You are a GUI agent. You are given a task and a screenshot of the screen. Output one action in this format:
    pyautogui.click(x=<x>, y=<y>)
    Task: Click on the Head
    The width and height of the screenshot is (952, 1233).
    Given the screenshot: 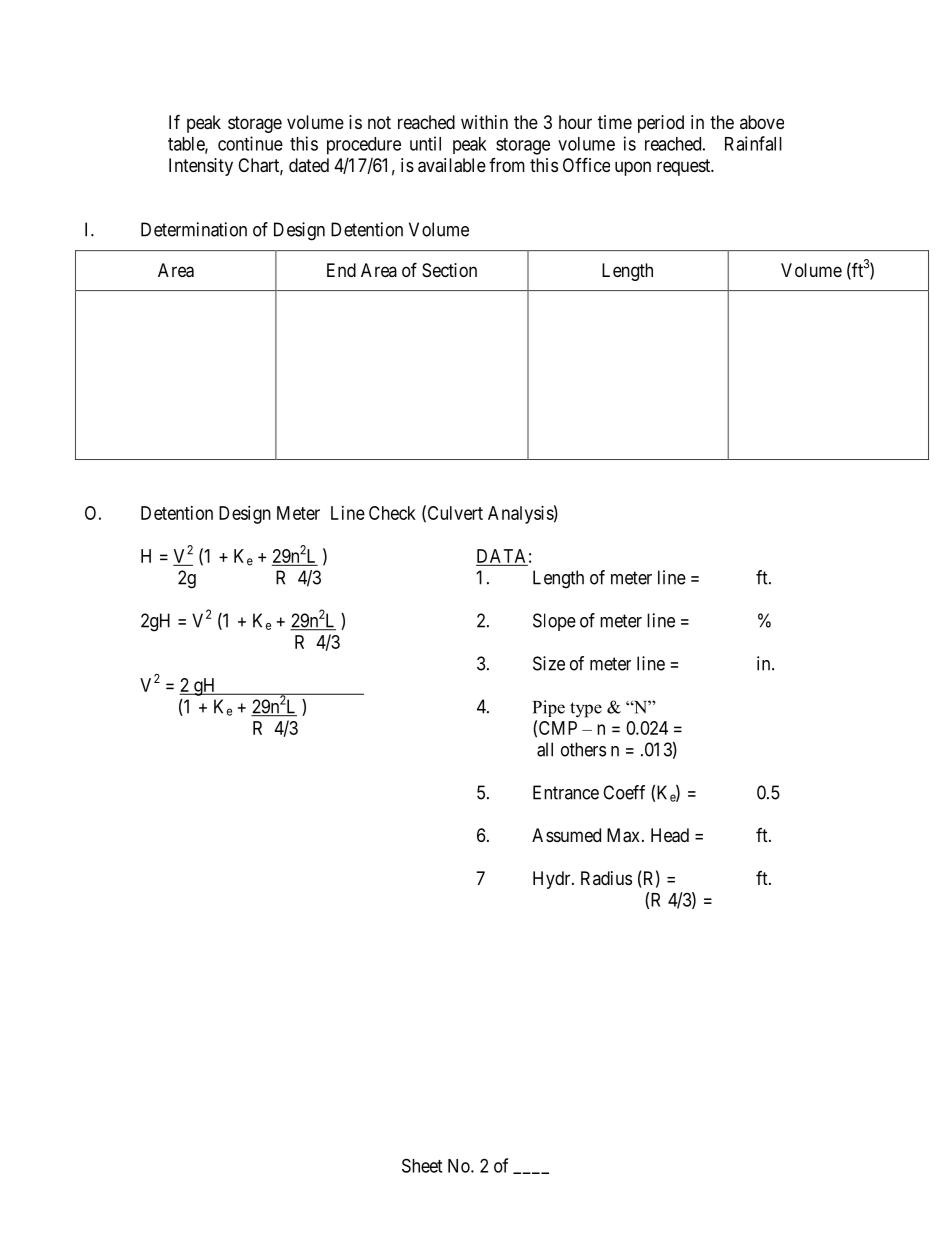 What is the action you would take?
    pyautogui.click(x=670, y=835)
